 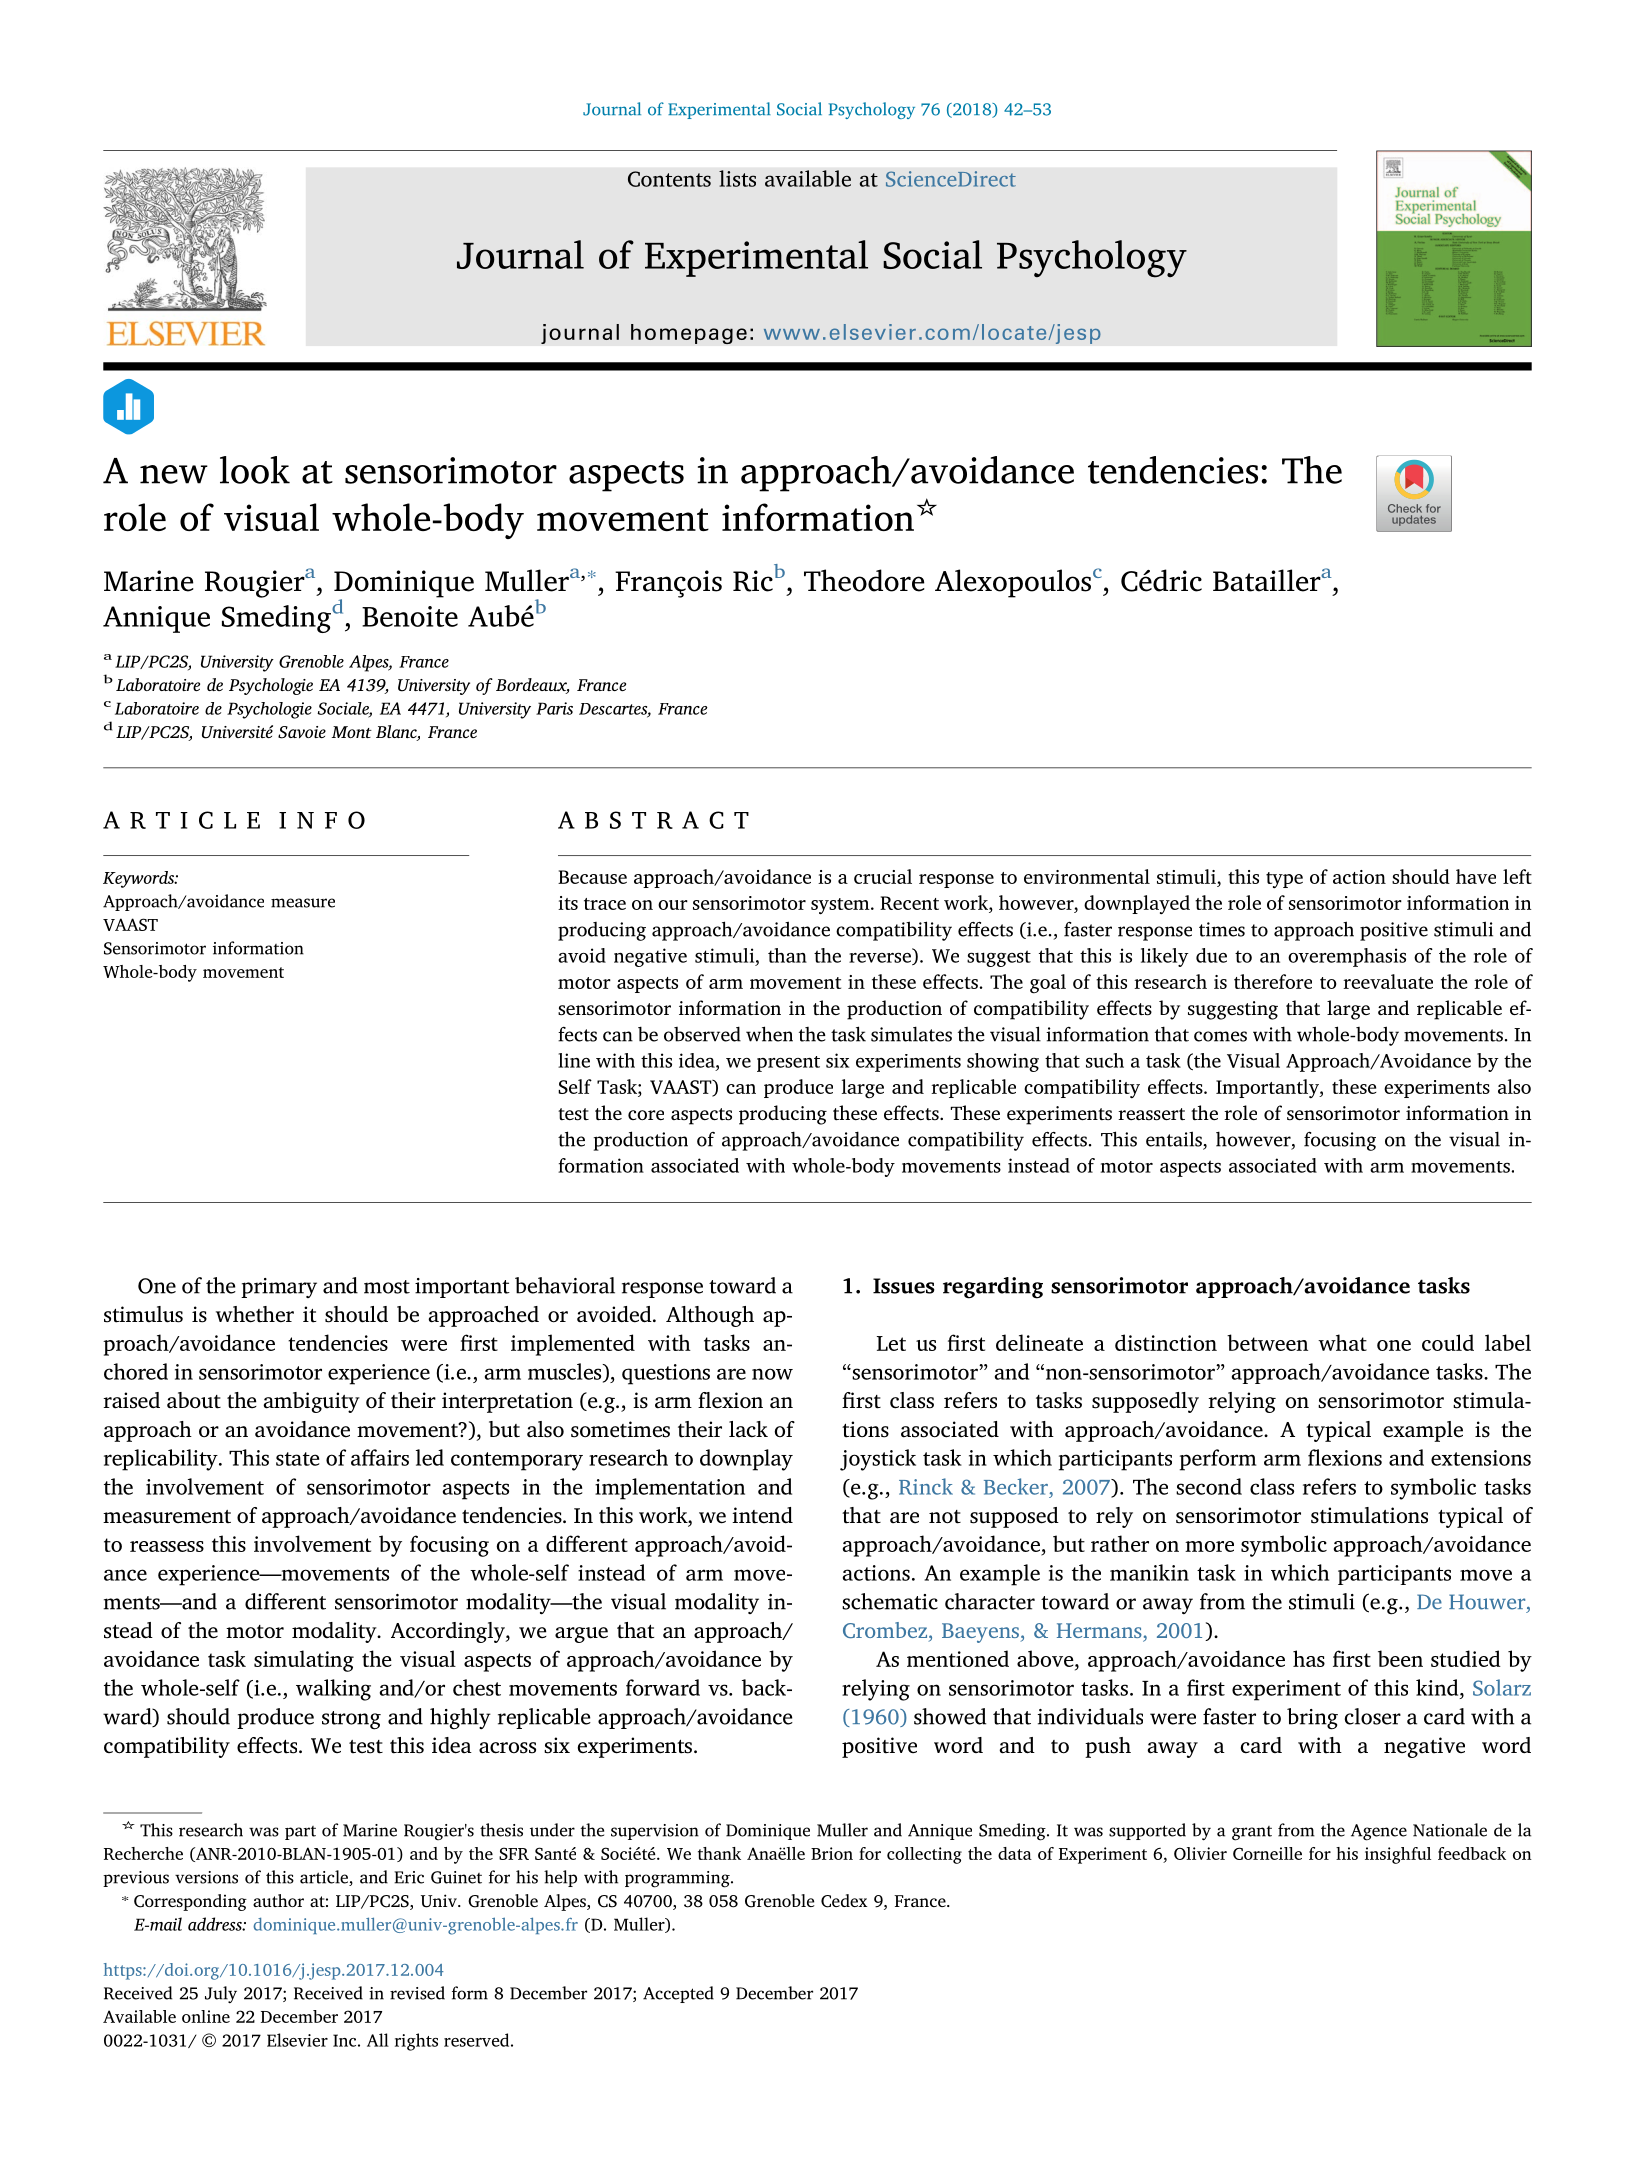 What do you see at coordinates (737, 178) in the screenshot?
I see `lists` at bounding box center [737, 178].
